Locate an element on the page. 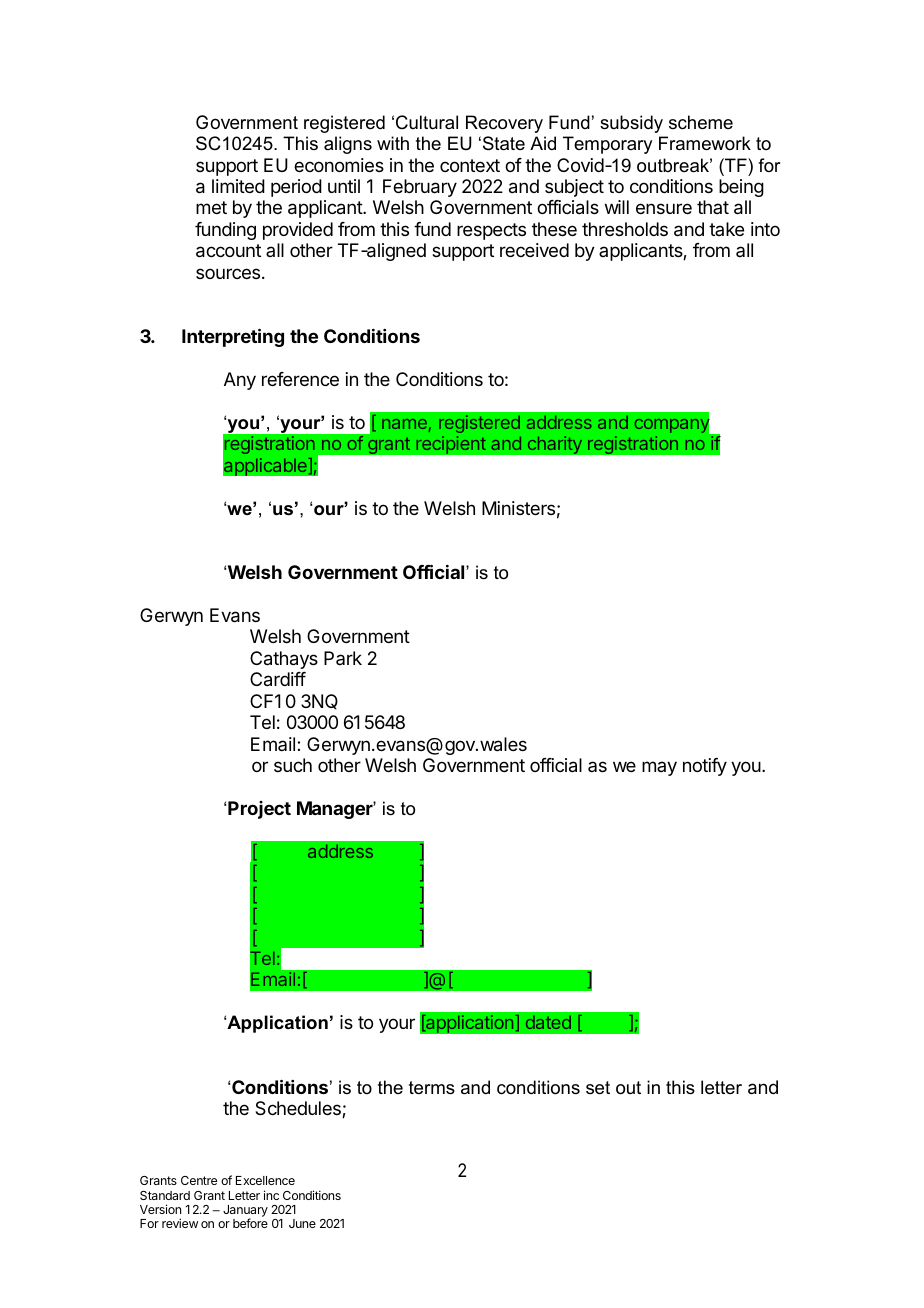 The height and width of the image is (1308, 924). may is located at coordinates (659, 768).
